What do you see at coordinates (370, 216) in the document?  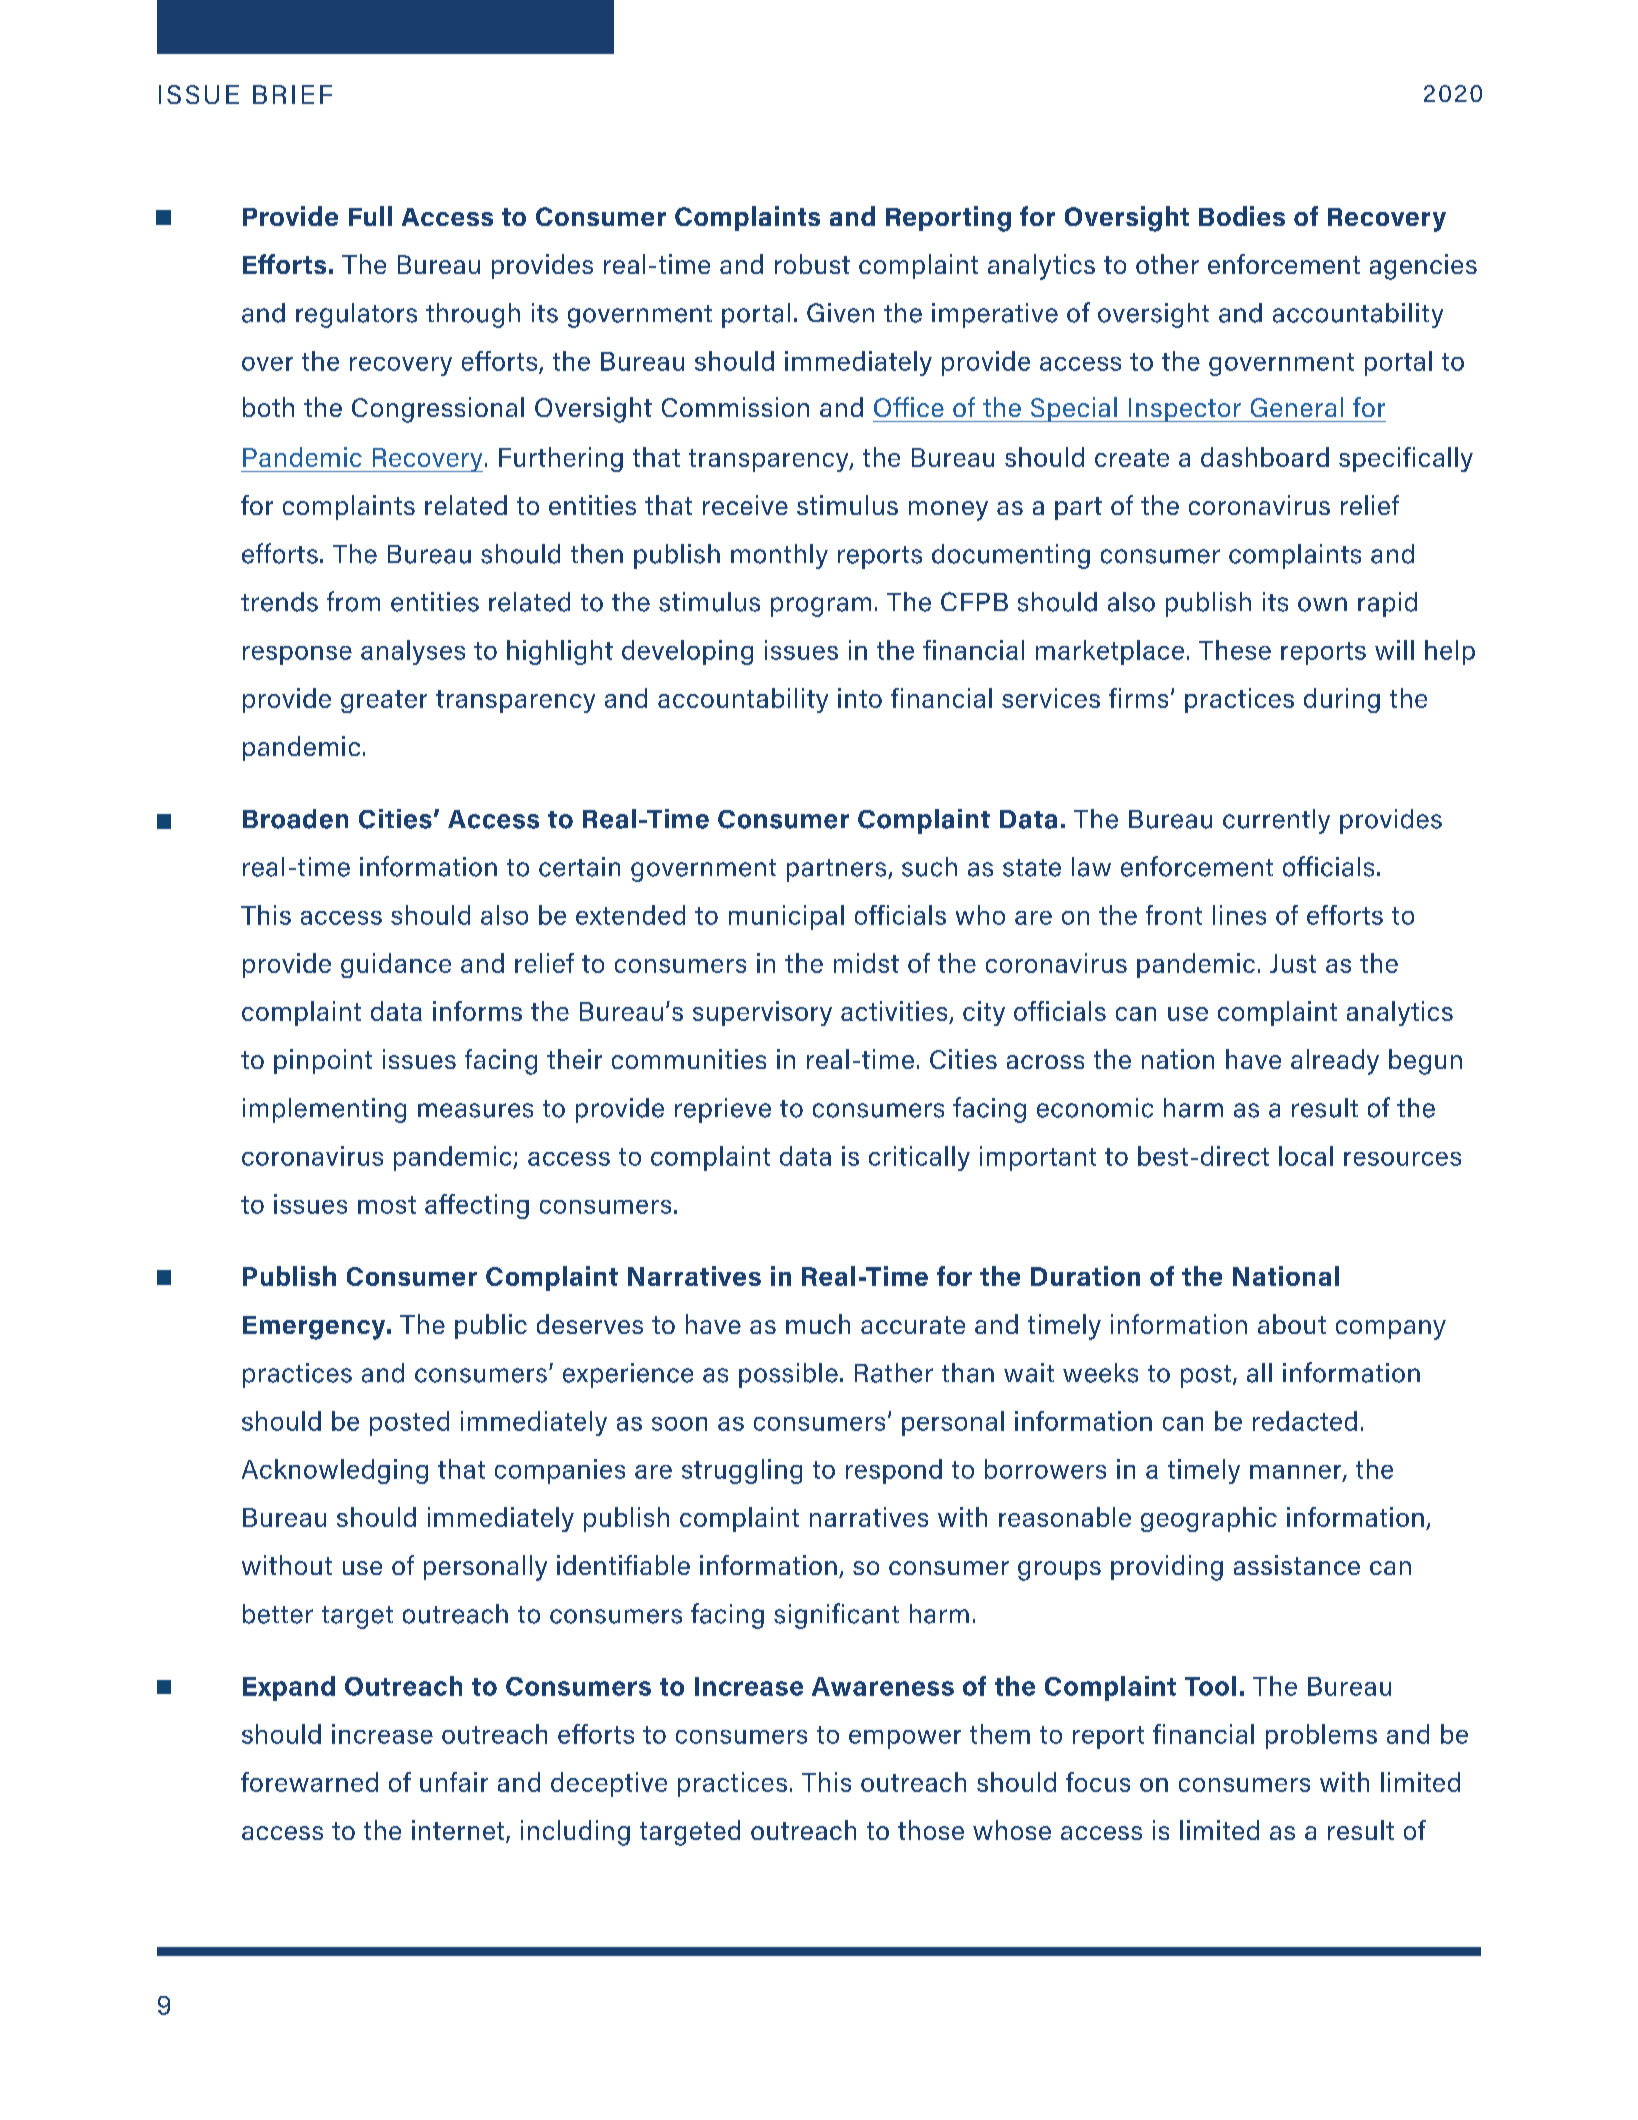 I see `Full` at bounding box center [370, 216].
